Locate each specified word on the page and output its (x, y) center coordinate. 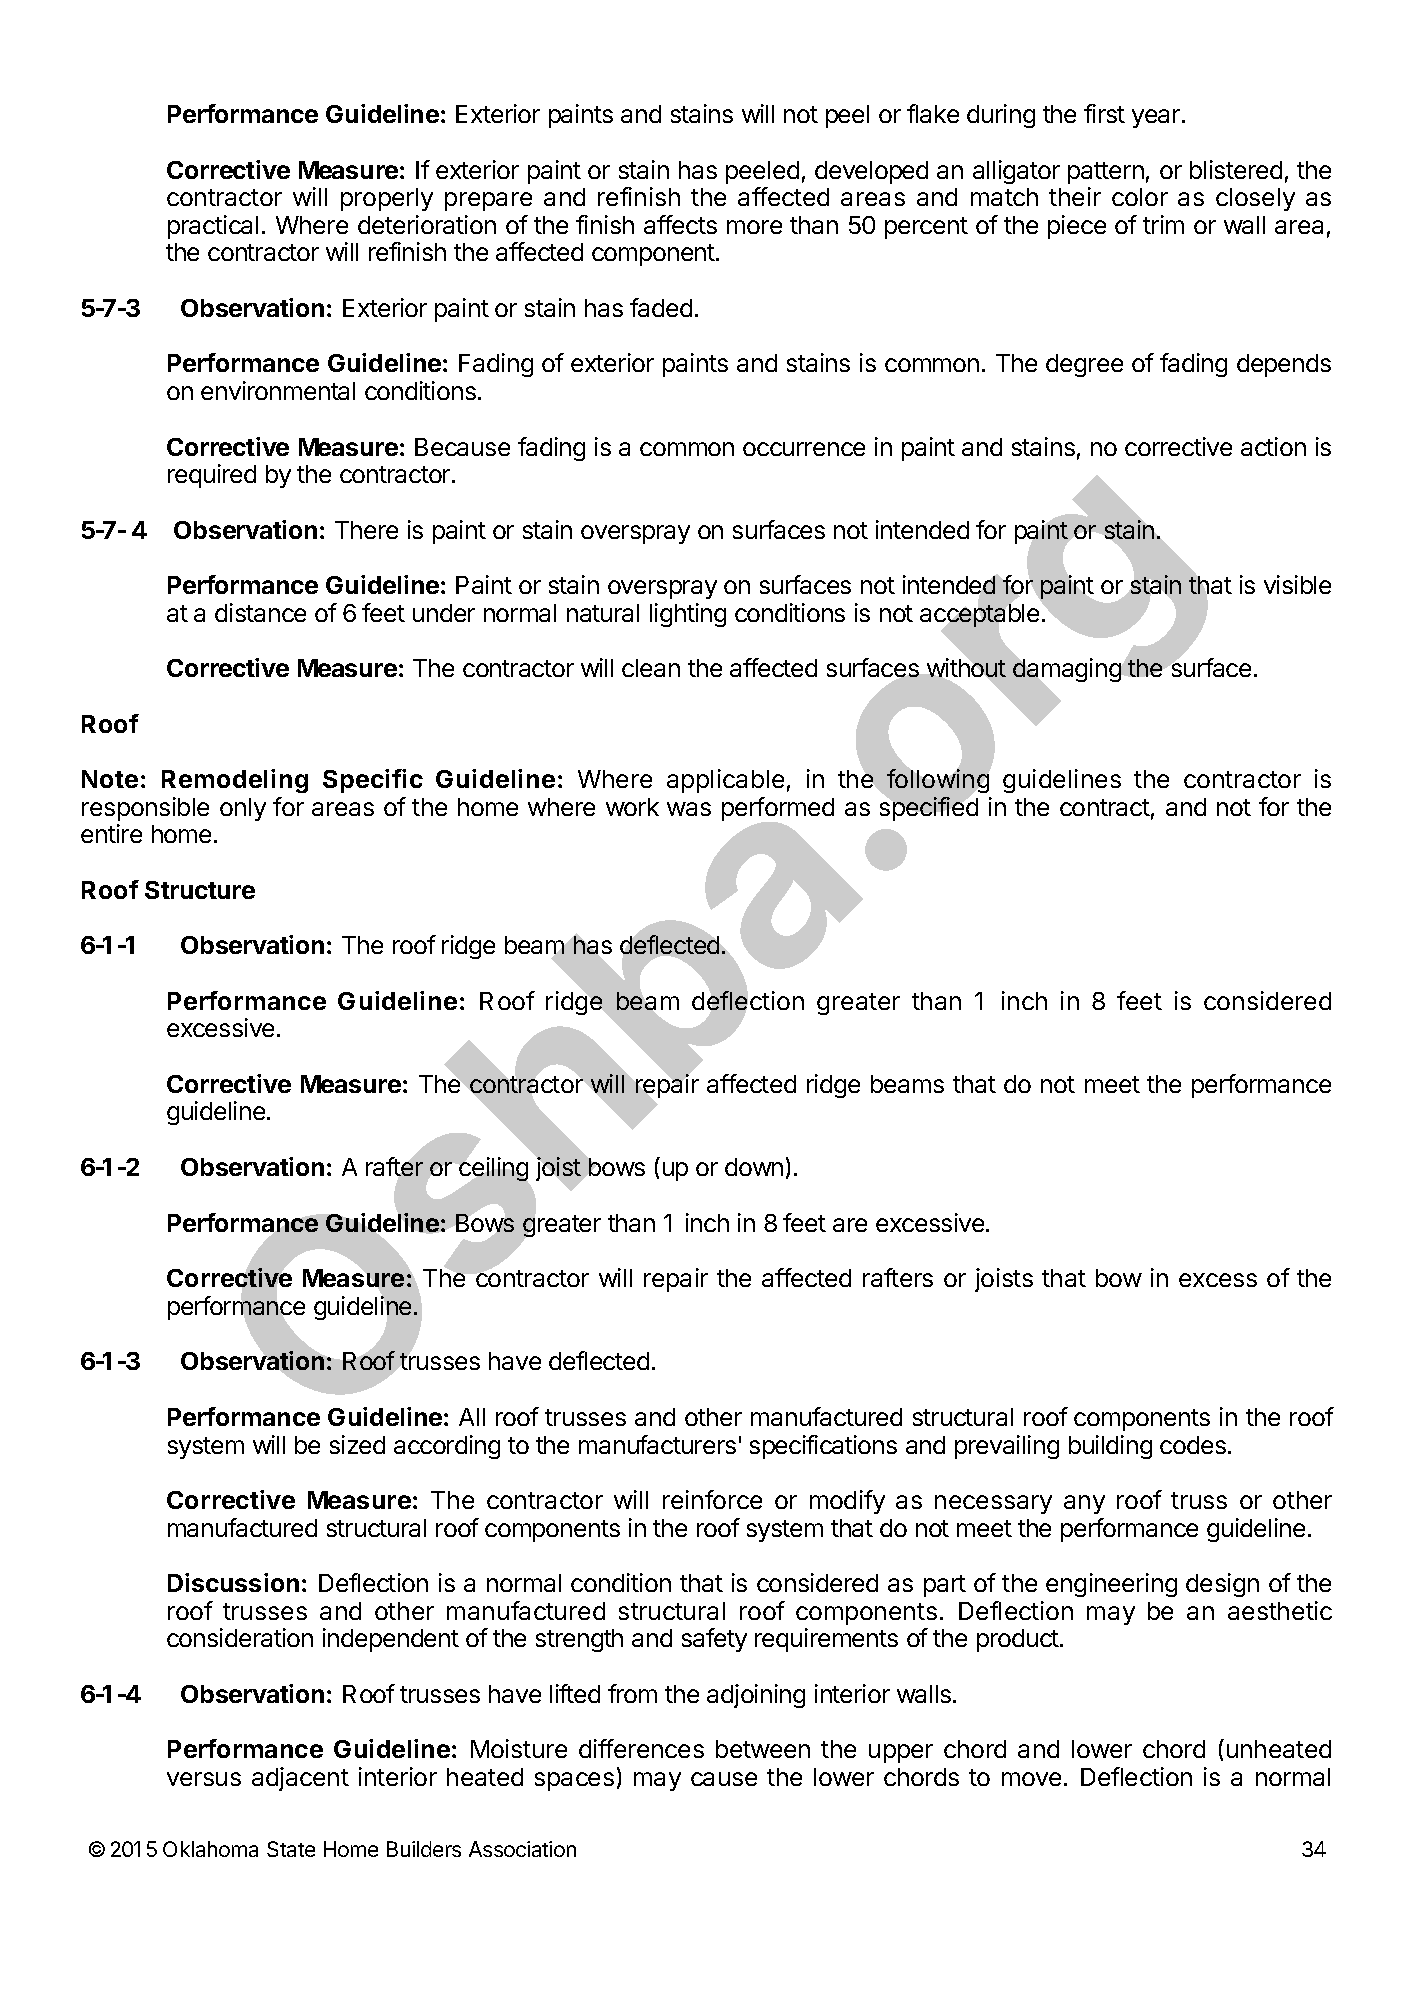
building (1110, 1447)
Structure (200, 890)
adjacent (300, 1779)
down (754, 1167)
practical (213, 227)
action (1273, 446)
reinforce (712, 1499)
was (689, 809)
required (212, 476)
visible (1297, 584)
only (243, 809)
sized (357, 1444)
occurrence (804, 449)
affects (680, 224)
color (1140, 197)
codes (1193, 1445)
